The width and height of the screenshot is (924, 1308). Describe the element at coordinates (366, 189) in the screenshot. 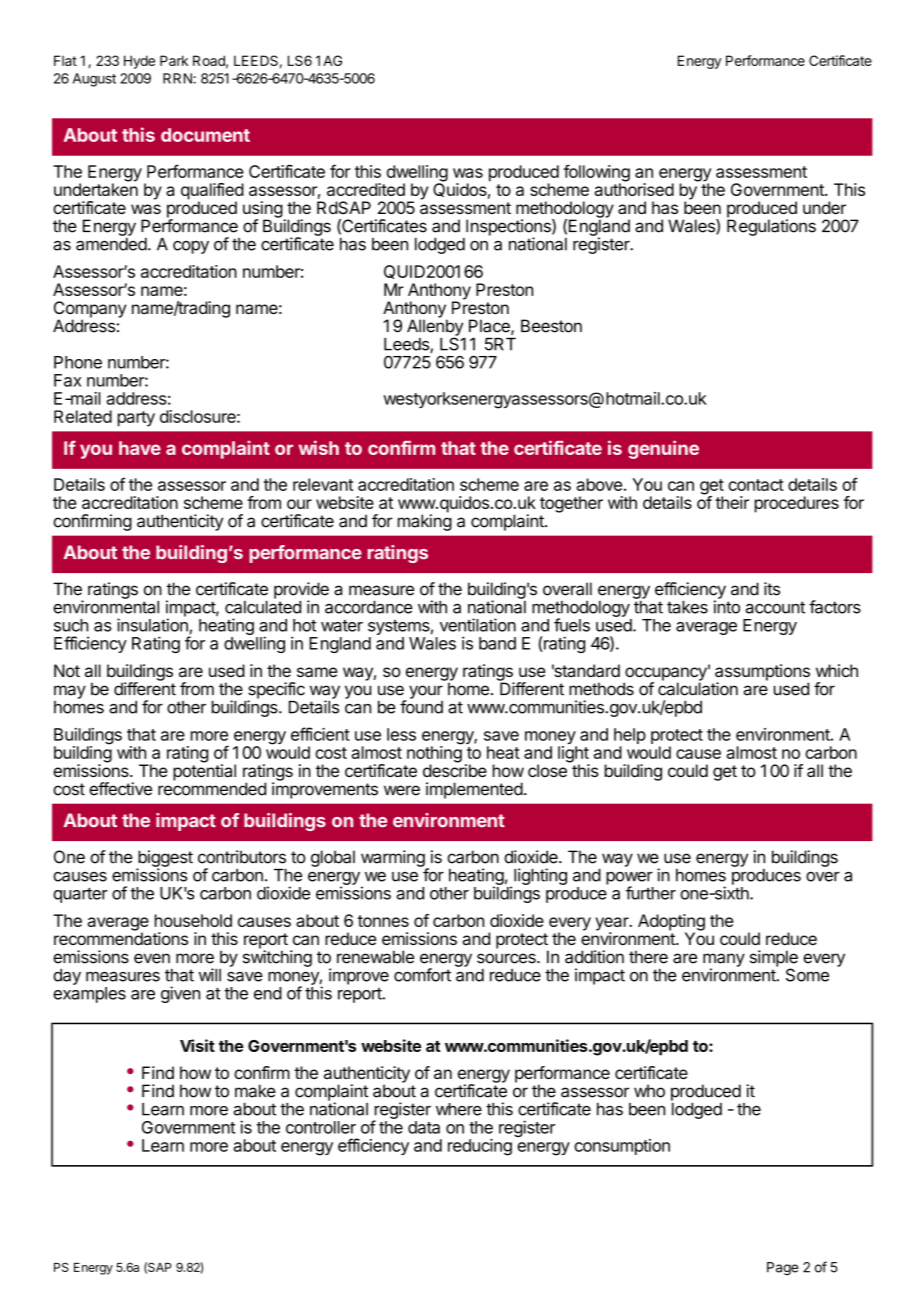

I see `accredited` at that location.
